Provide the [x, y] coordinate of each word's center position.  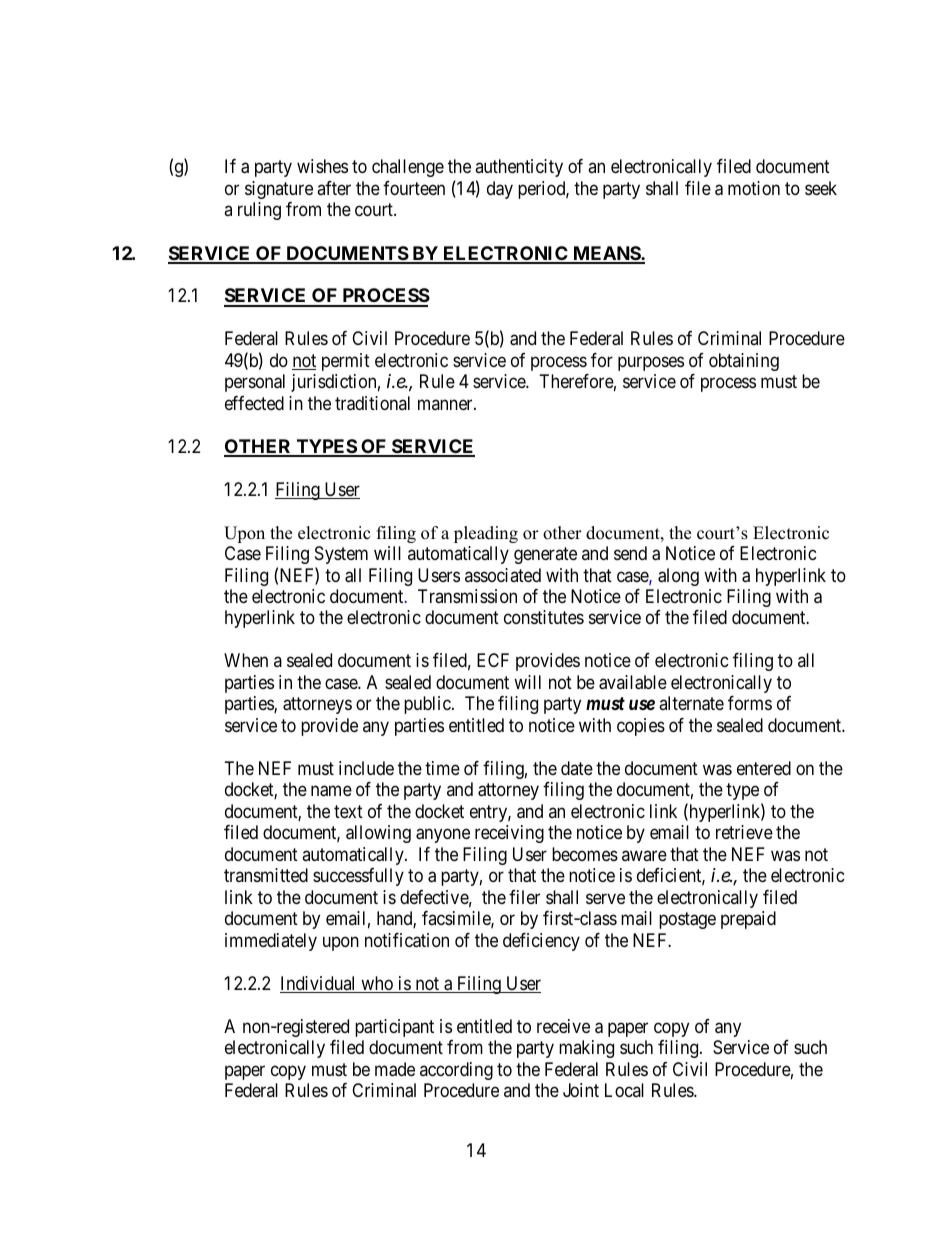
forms [750, 703]
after [334, 188]
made [395, 1069]
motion [754, 188]
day [500, 190]
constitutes [544, 617]
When [246, 660]
